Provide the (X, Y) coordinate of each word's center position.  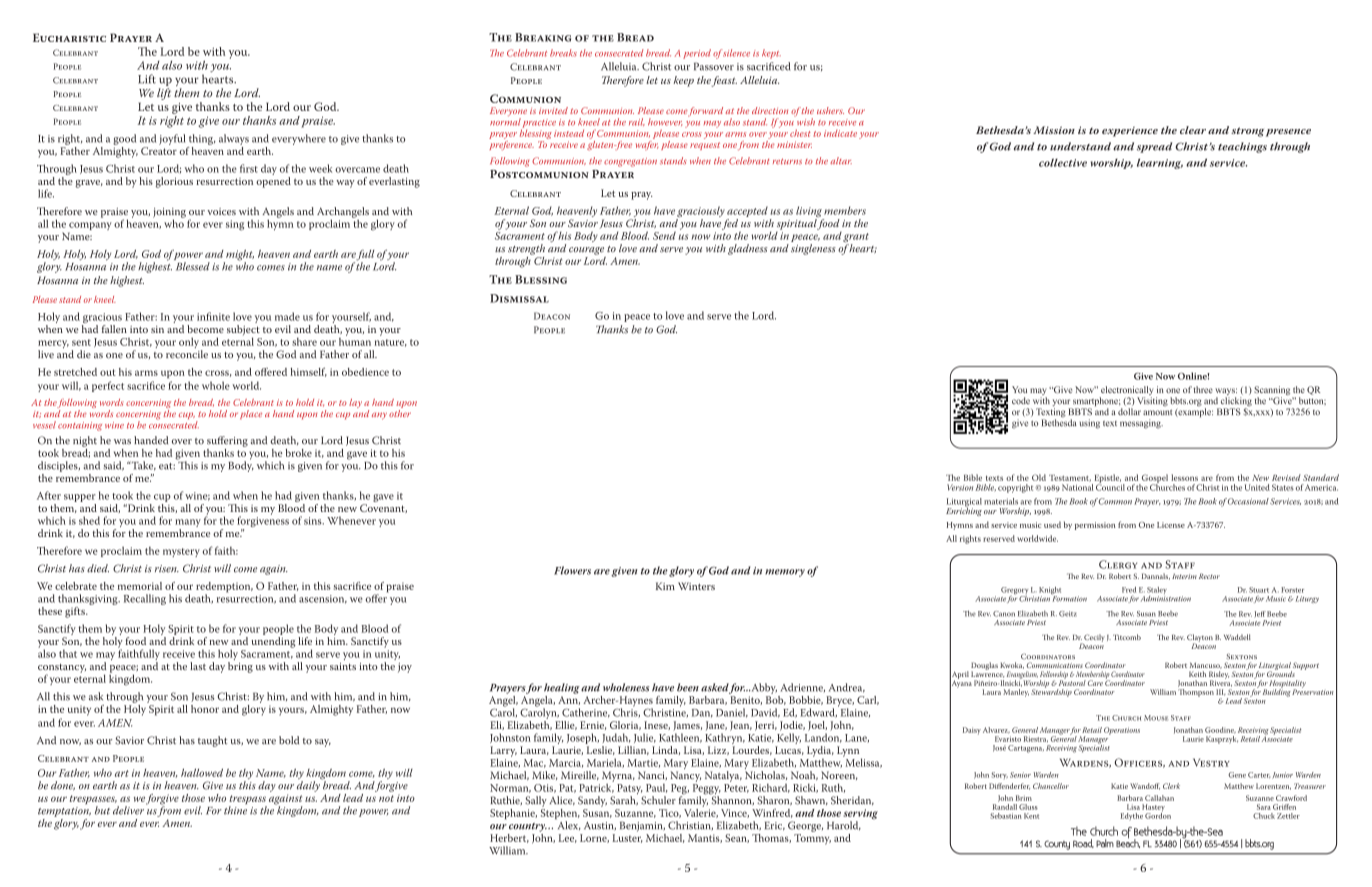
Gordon (1158, 814)
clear (1193, 130)
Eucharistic (69, 37)
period (697, 54)
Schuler (658, 800)
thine (235, 810)
